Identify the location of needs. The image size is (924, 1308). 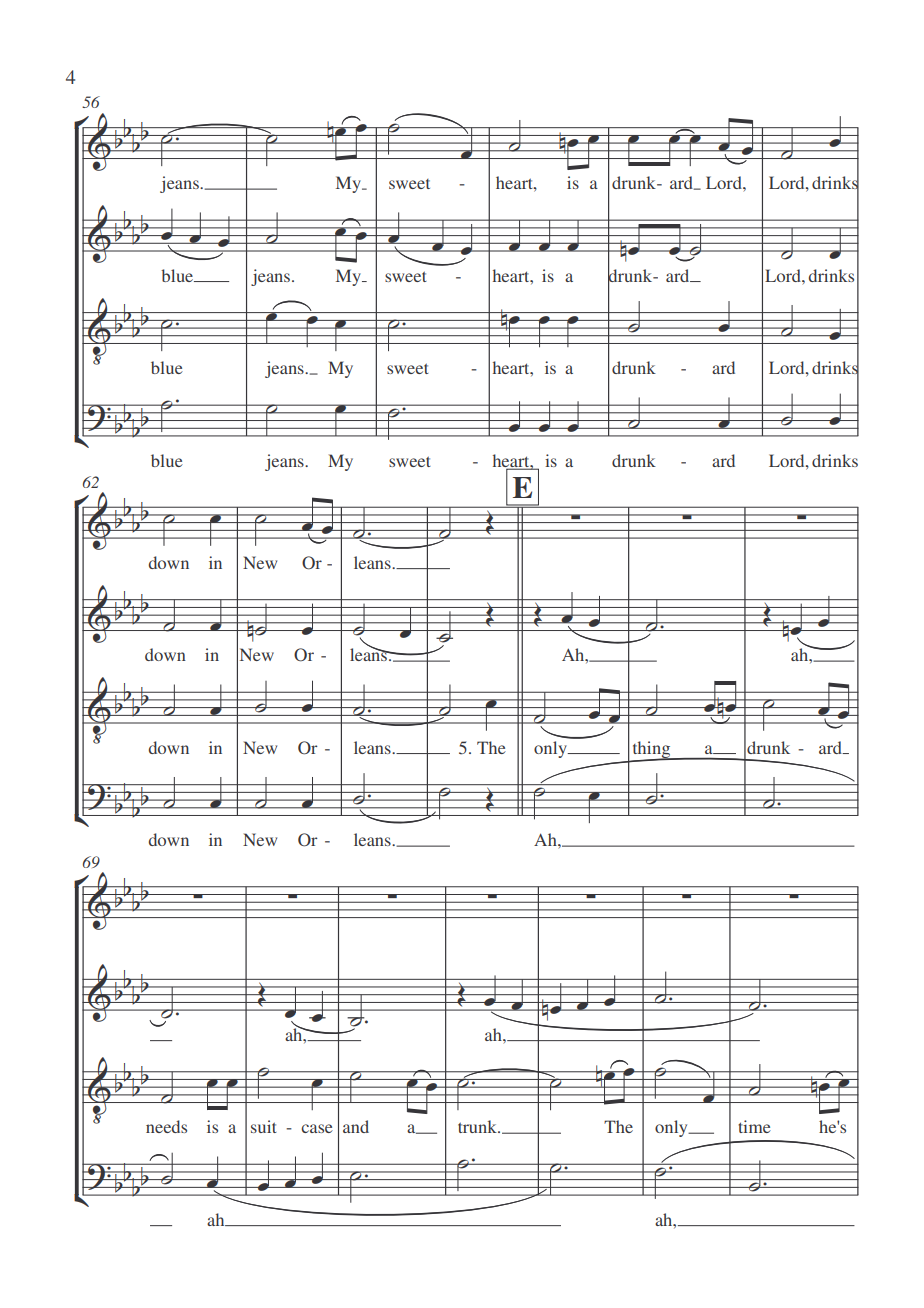
(166, 1126).
